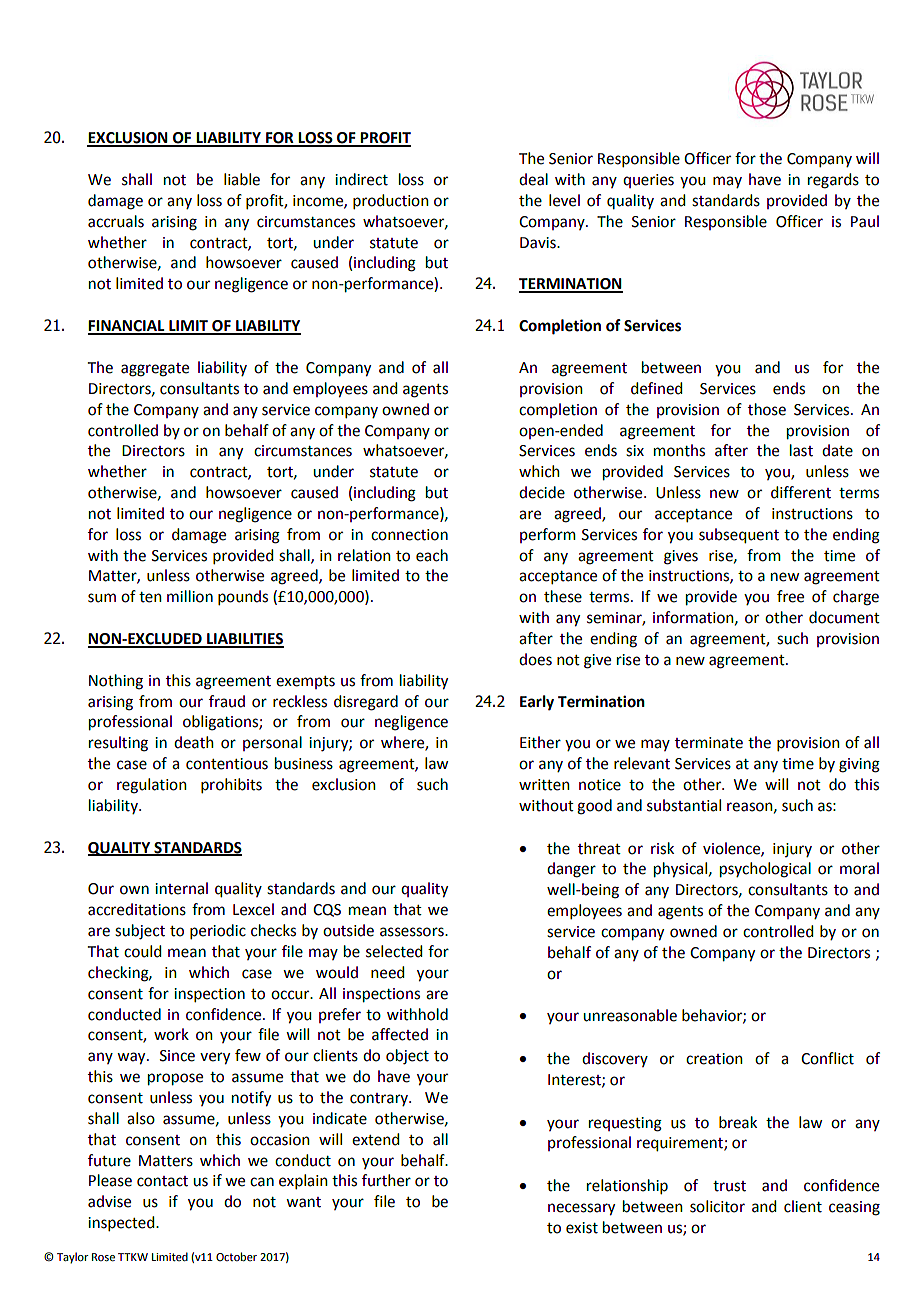 This screenshot has height=1308, width=924. I want to click on terminate, so click(709, 743).
